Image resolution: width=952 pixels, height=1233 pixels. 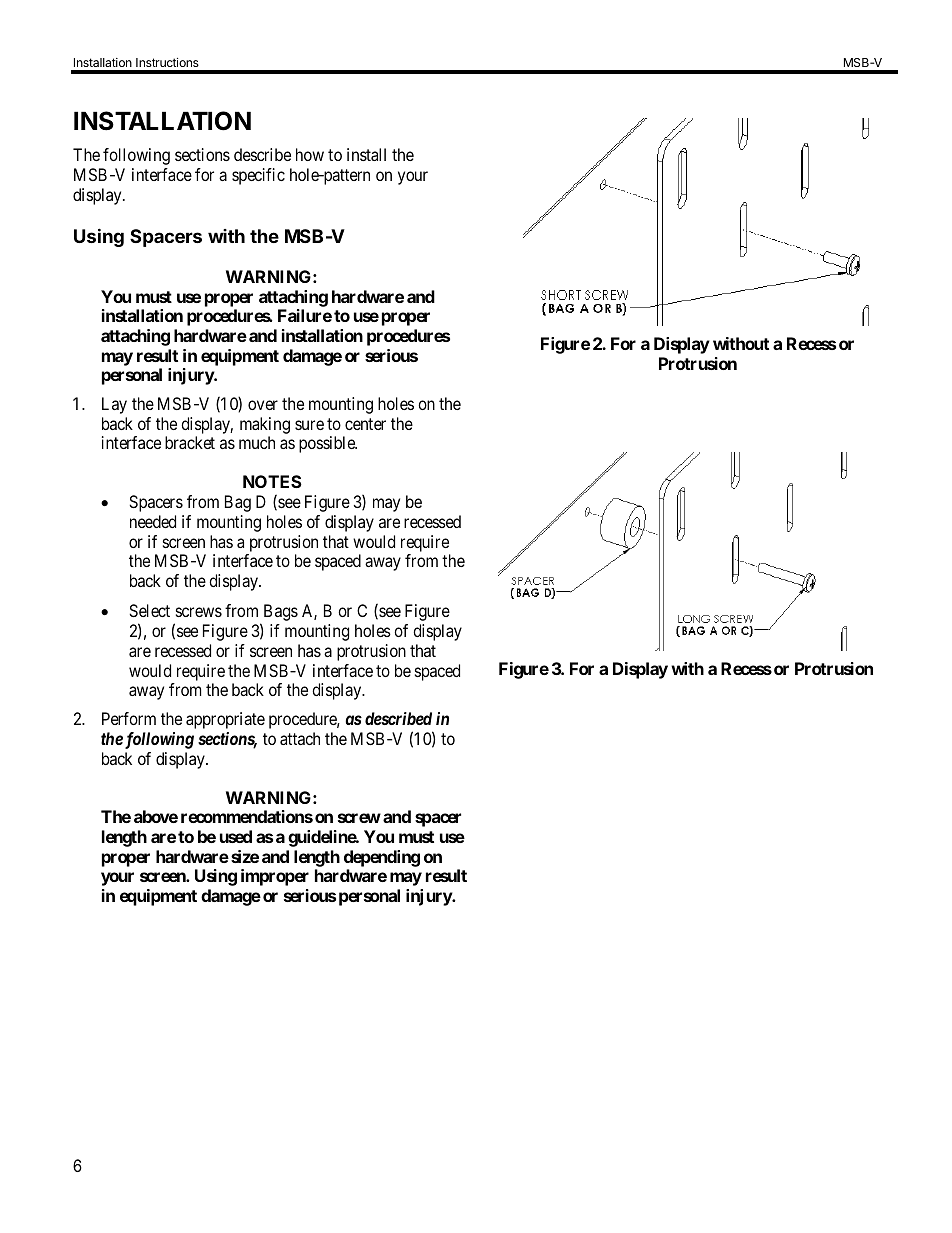 I want to click on Select, so click(x=149, y=610).
